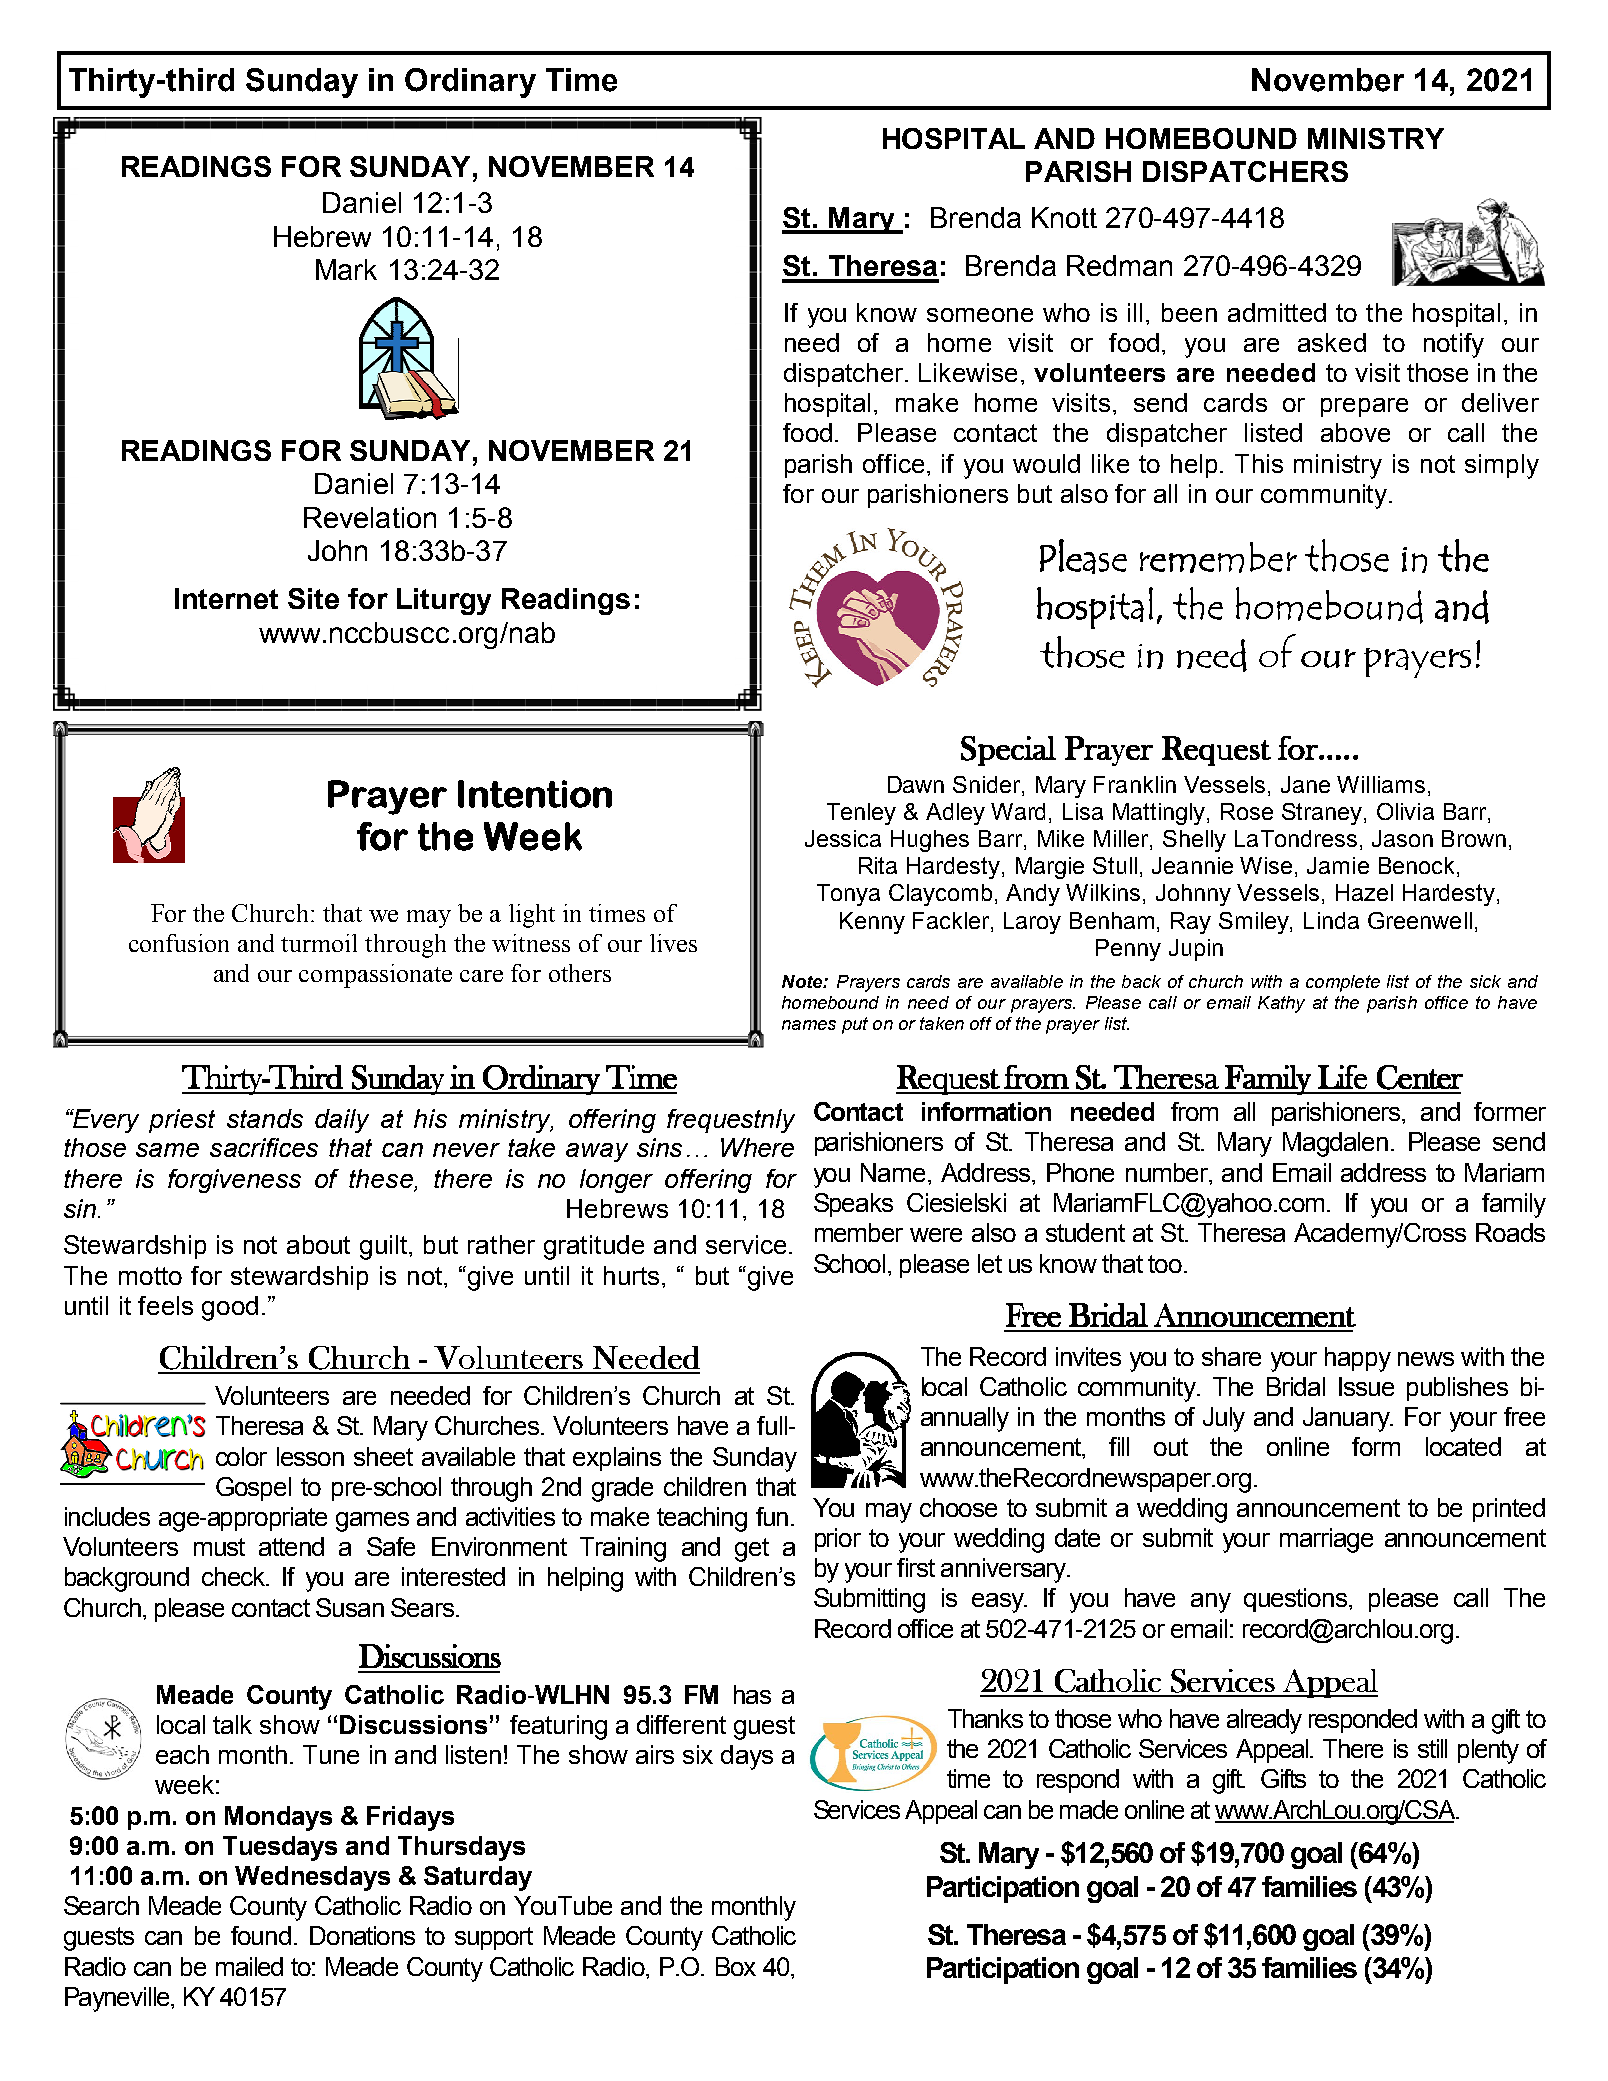 The height and width of the document is (2081, 1608). Describe the element at coordinates (980, 315) in the document. I see `someone` at that location.
